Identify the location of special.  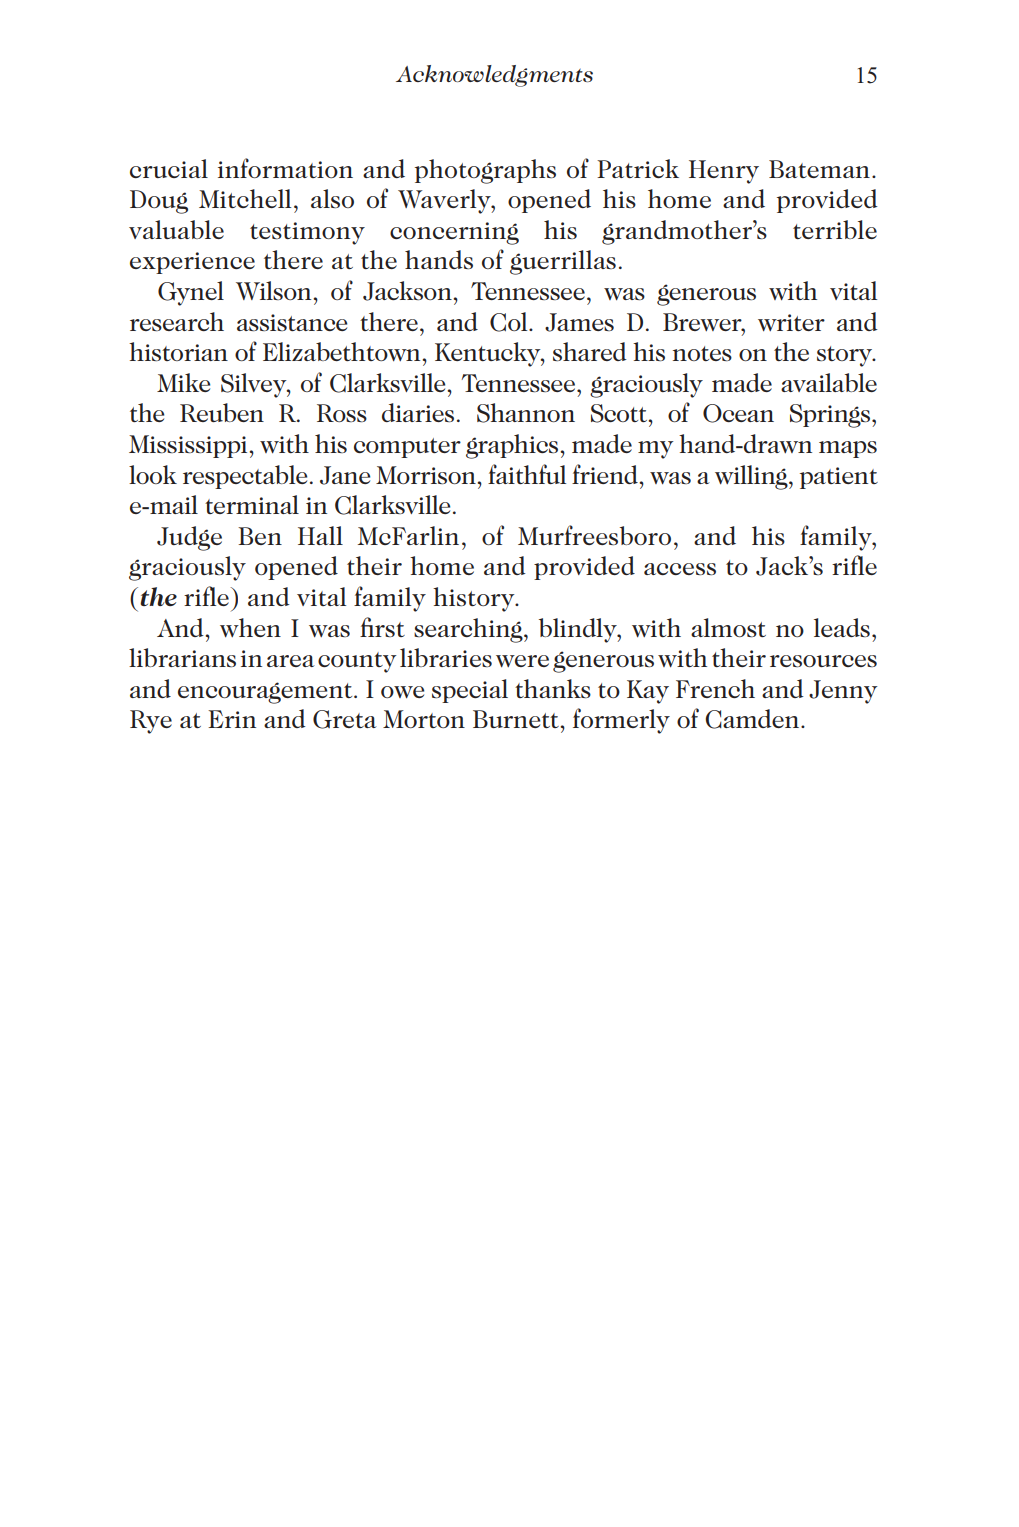
(470, 691).
